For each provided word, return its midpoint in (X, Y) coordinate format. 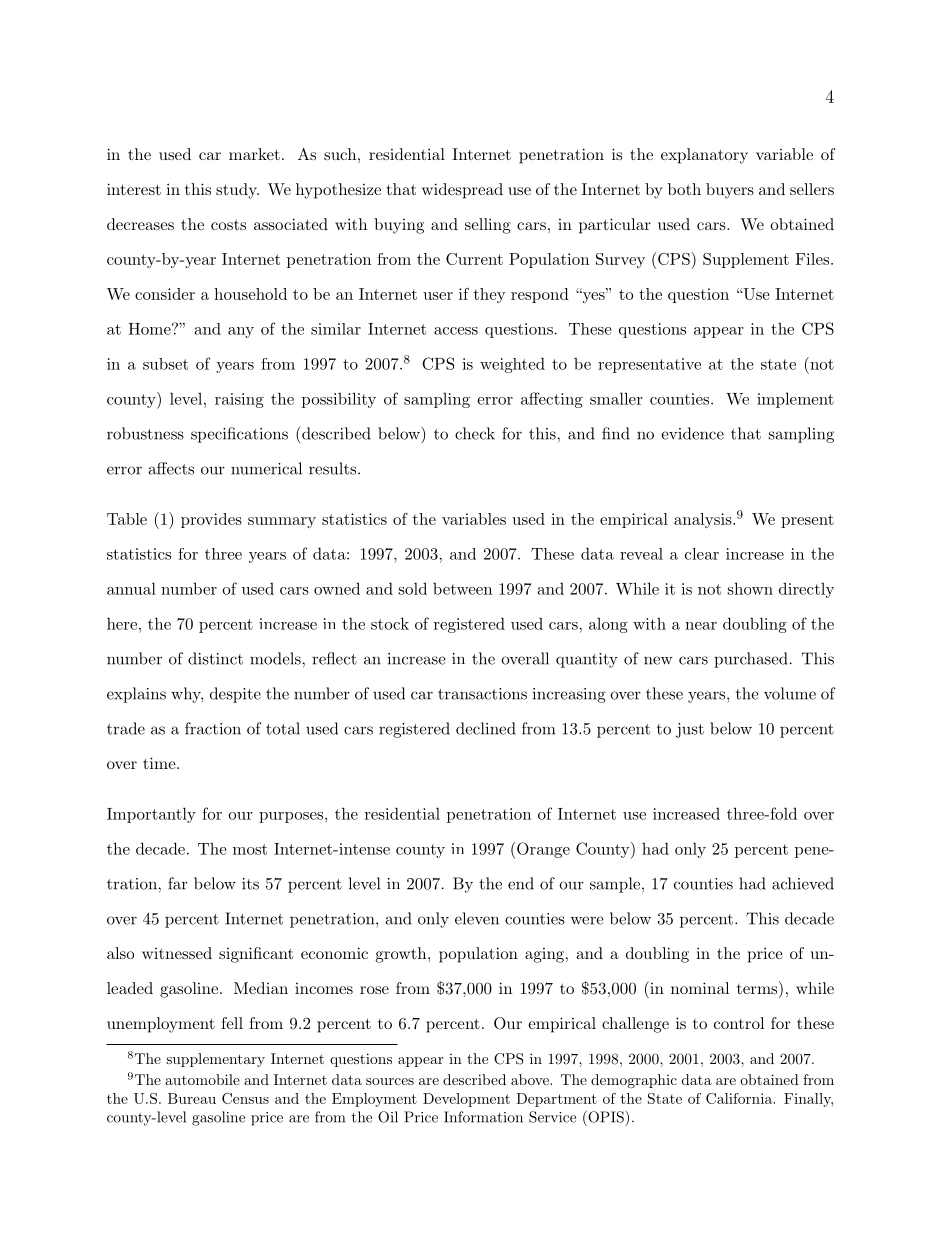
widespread (462, 191)
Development (466, 1100)
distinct (215, 658)
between (462, 589)
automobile (202, 1079)
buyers (730, 191)
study (237, 191)
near (701, 626)
